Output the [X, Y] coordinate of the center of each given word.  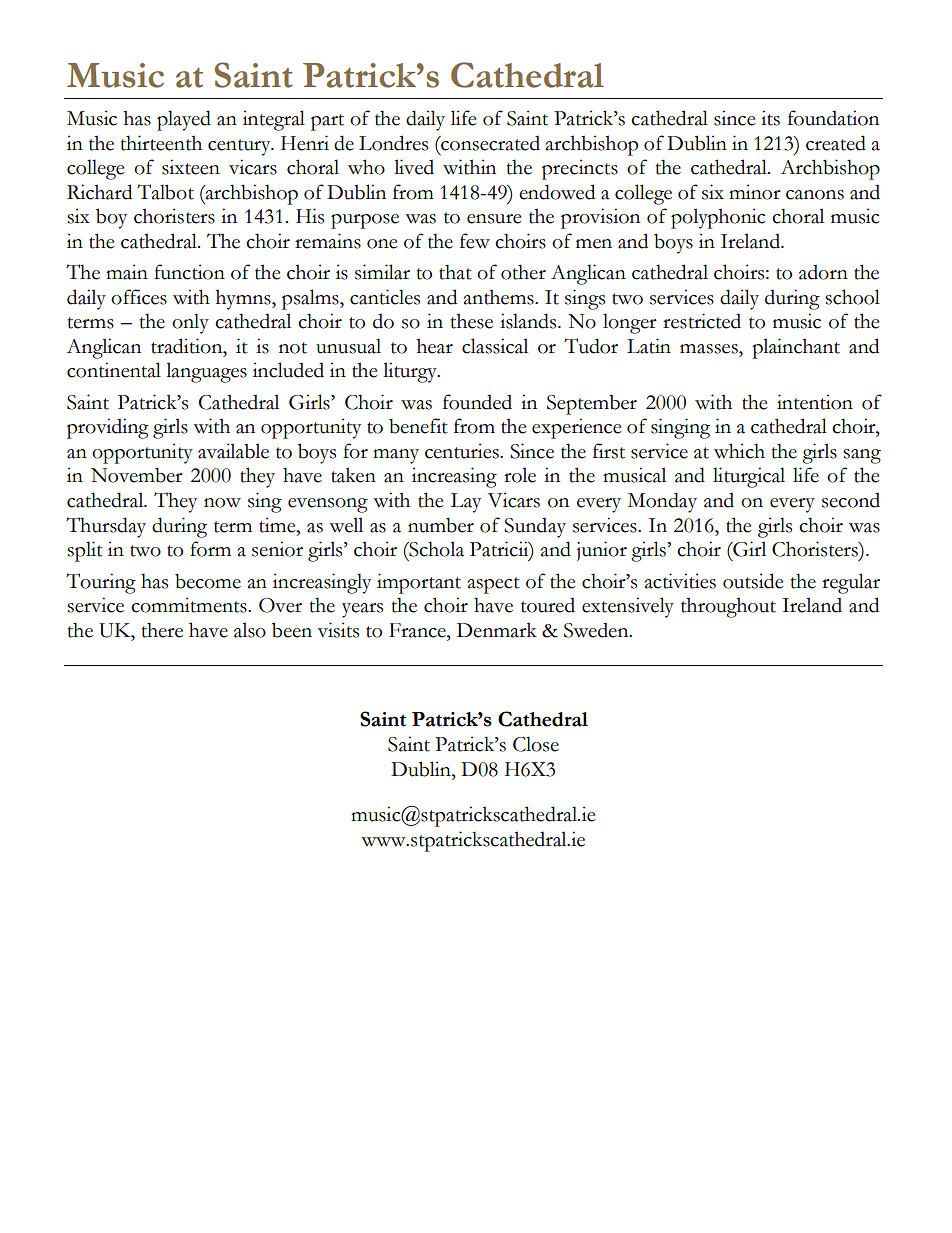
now [222, 503]
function [189, 272]
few [475, 241]
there [162, 630]
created [836, 143]
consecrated [489, 143]
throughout [728, 607]
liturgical [749, 477]
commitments [190, 605]
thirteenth [161, 143]
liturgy [411, 372]
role [520, 475]
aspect [494, 585]
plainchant [796, 348]
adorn [823, 272]
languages [206, 372]
